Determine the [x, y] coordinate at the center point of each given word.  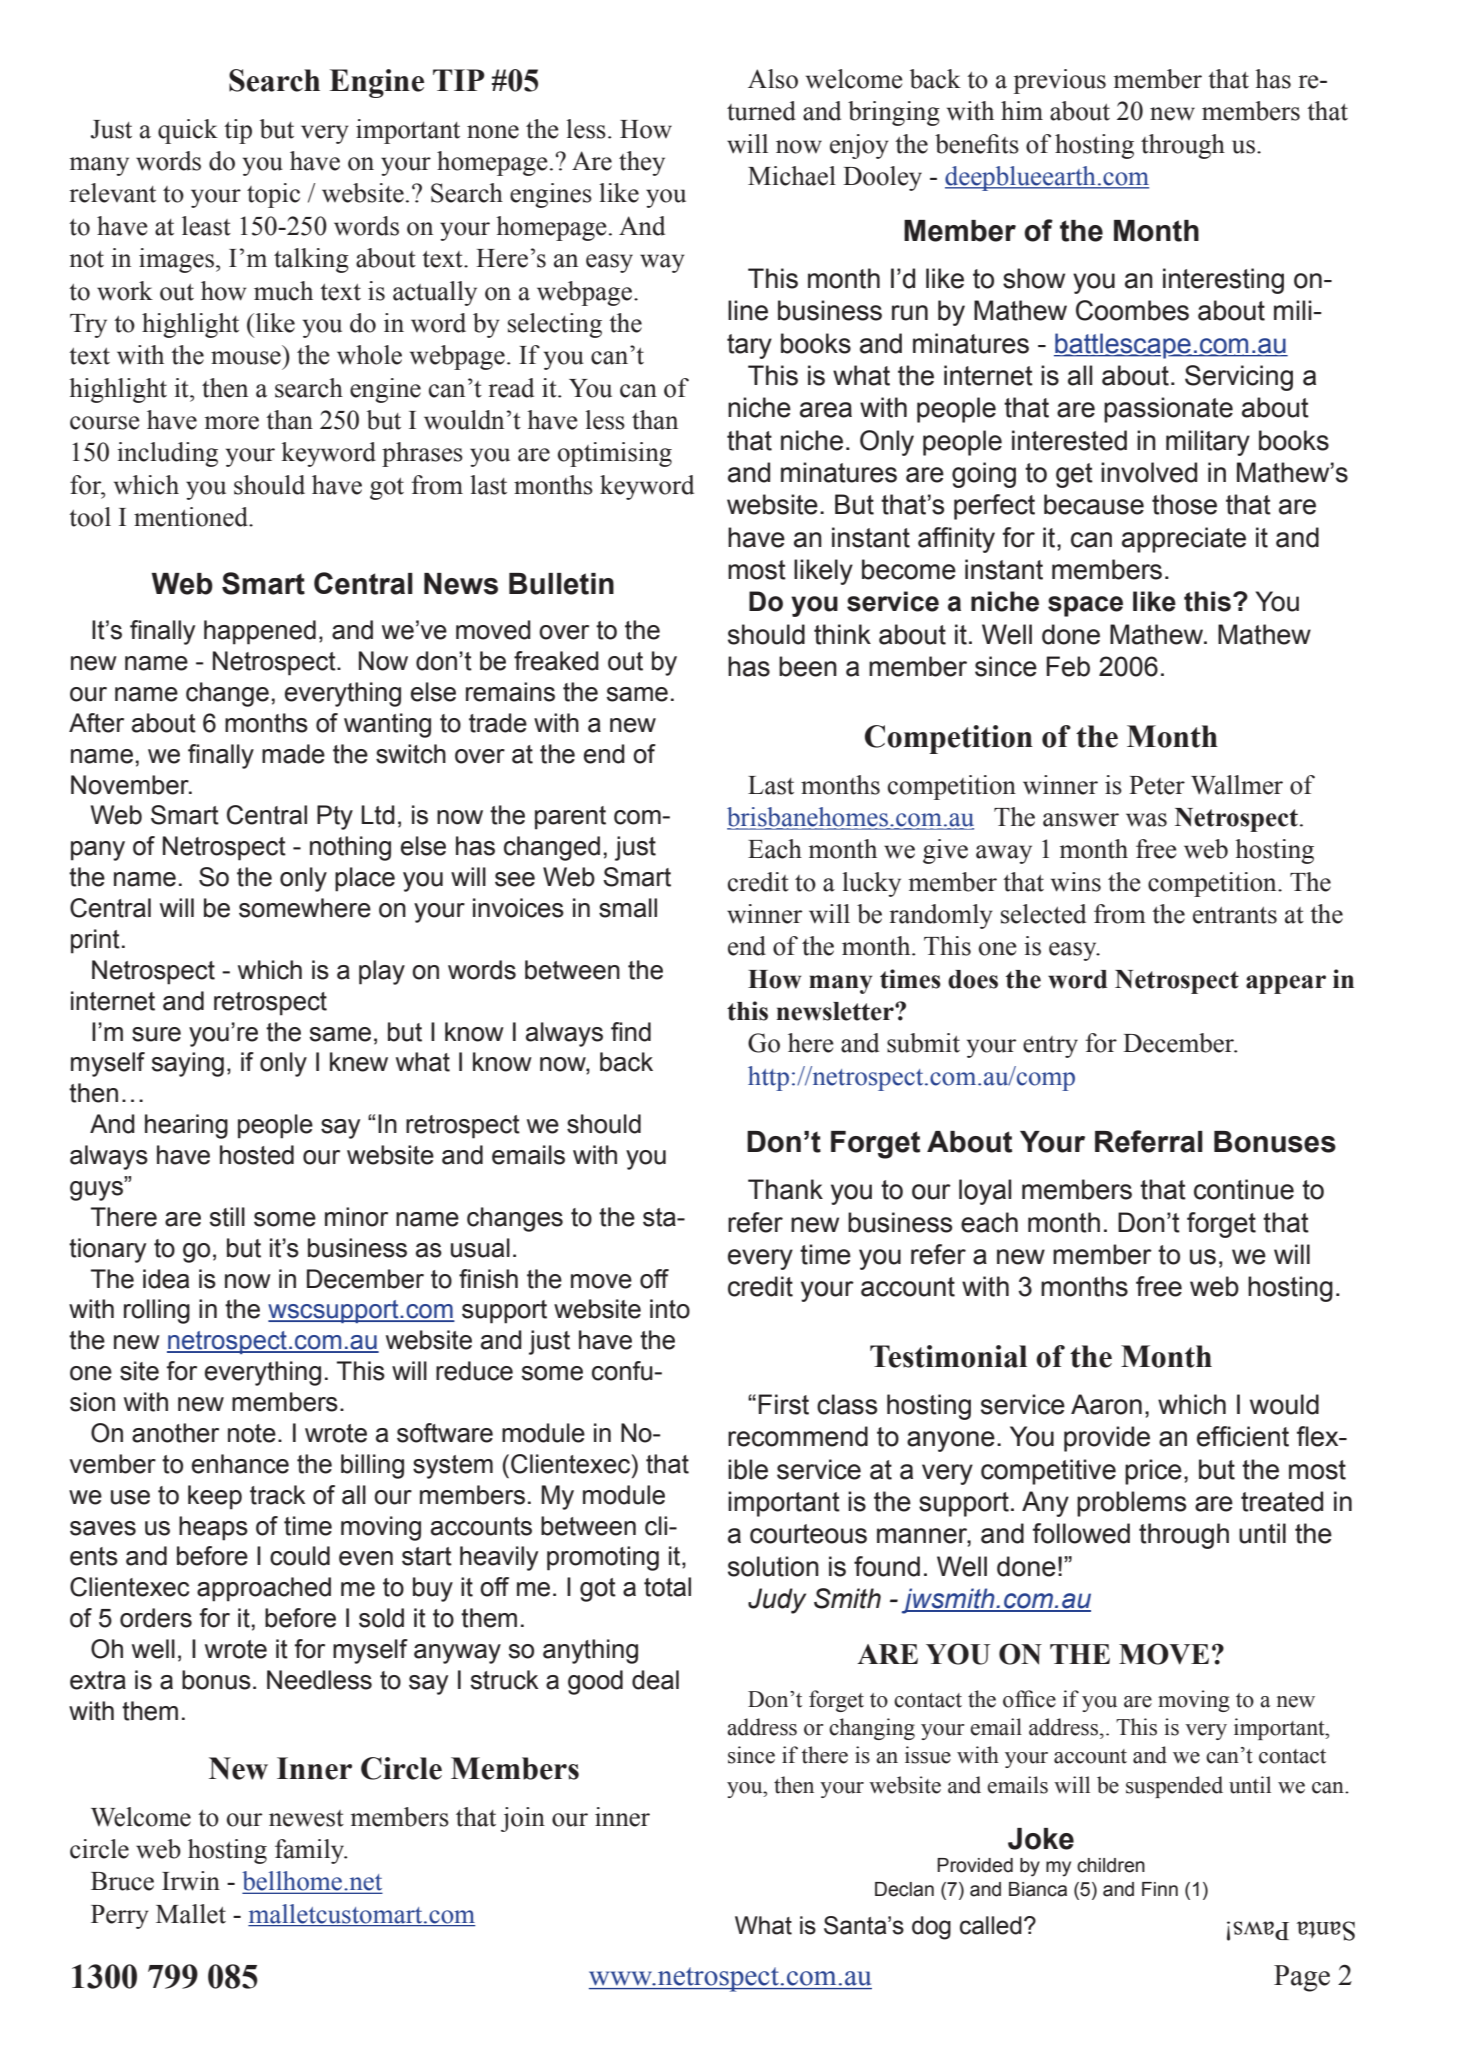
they [642, 163]
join [523, 1819]
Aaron [1106, 1404]
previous [1060, 81]
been [808, 666]
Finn [1160, 1889]
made [293, 754]
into [670, 1309]
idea [166, 1279]
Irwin [191, 1881]
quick [188, 131]
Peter [1157, 785]
